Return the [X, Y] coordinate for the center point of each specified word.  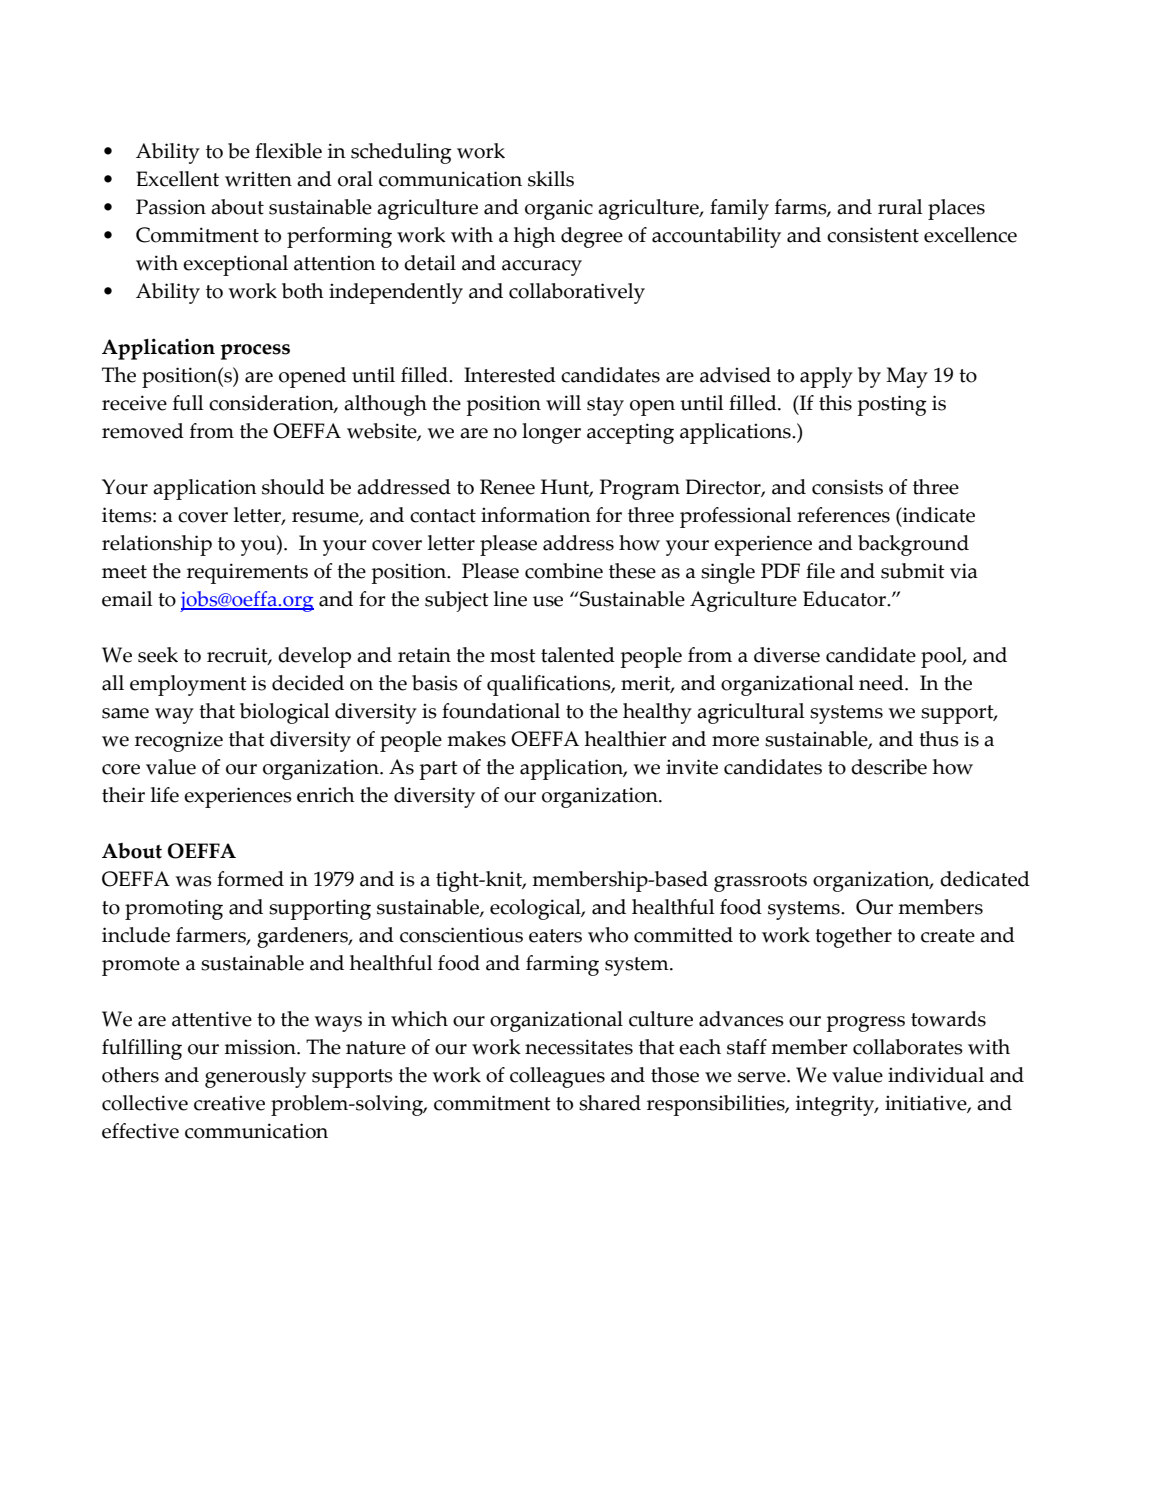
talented [578, 655]
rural [900, 207]
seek [158, 655]
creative [229, 1103]
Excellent [177, 179]
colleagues [557, 1077]
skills [551, 179]
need [882, 683]
